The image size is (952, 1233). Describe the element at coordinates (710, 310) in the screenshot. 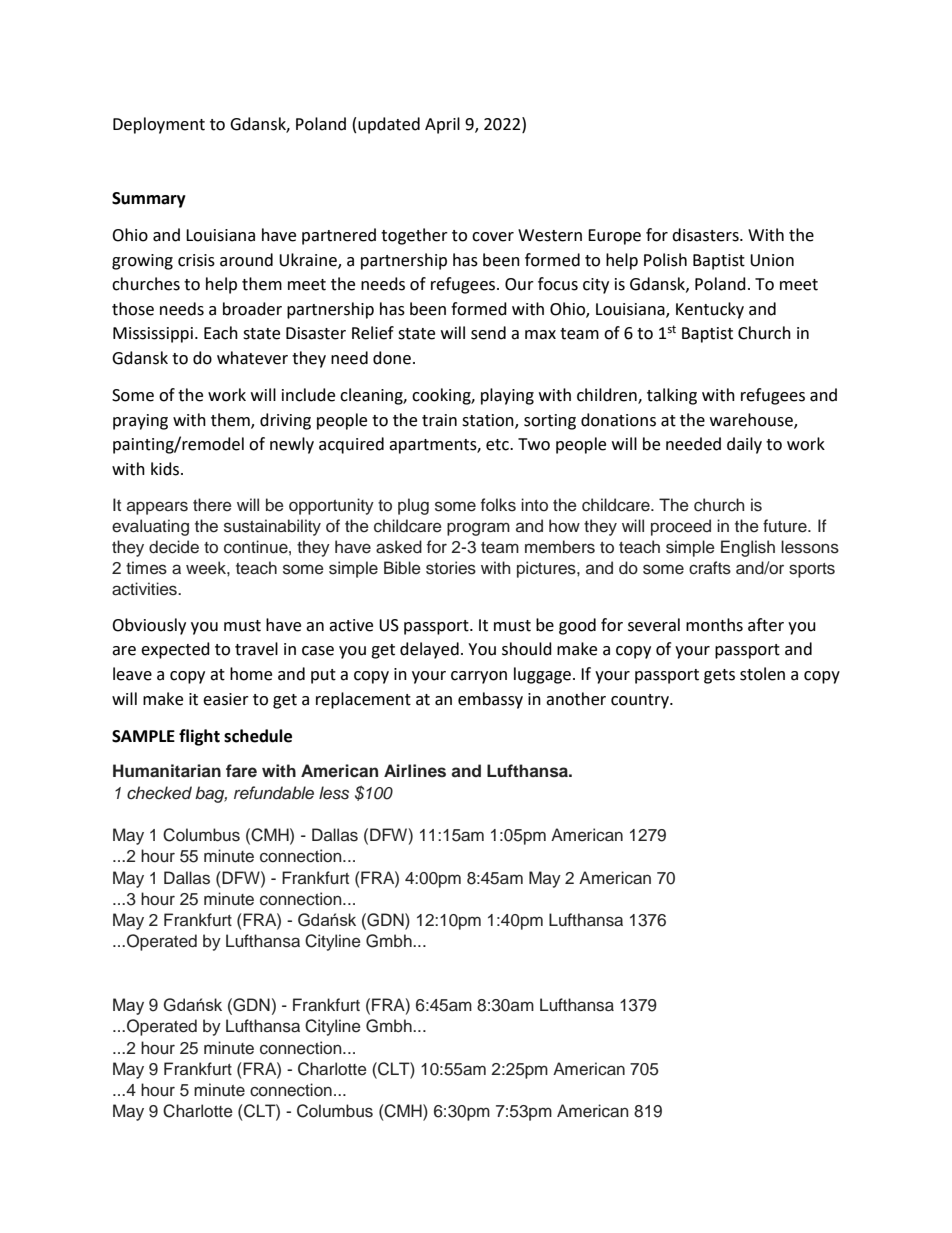

I see `Kentucky` at that location.
